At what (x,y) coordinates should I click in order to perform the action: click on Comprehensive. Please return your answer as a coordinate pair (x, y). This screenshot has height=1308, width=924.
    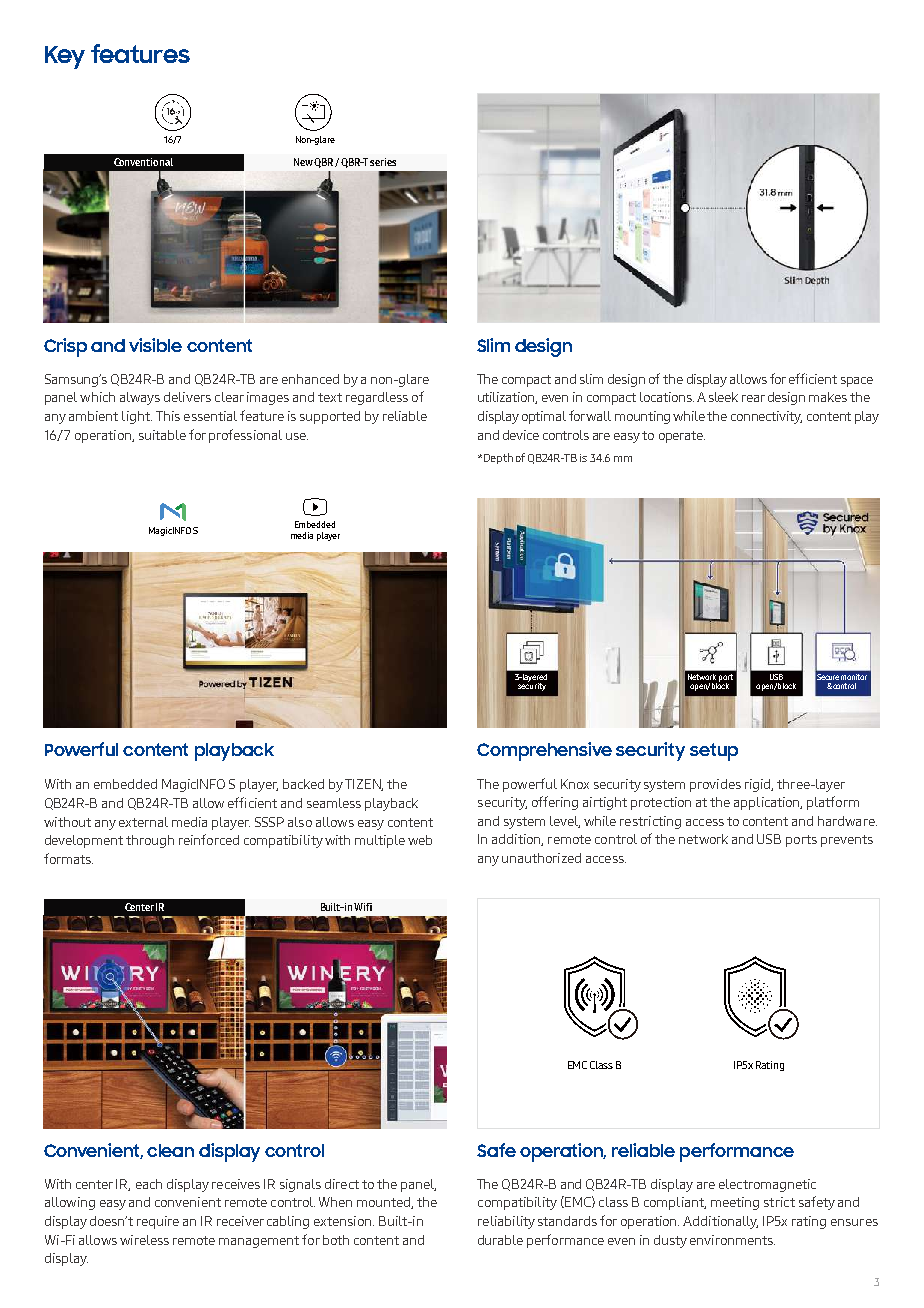
    Looking at the image, I should click on (544, 751).
